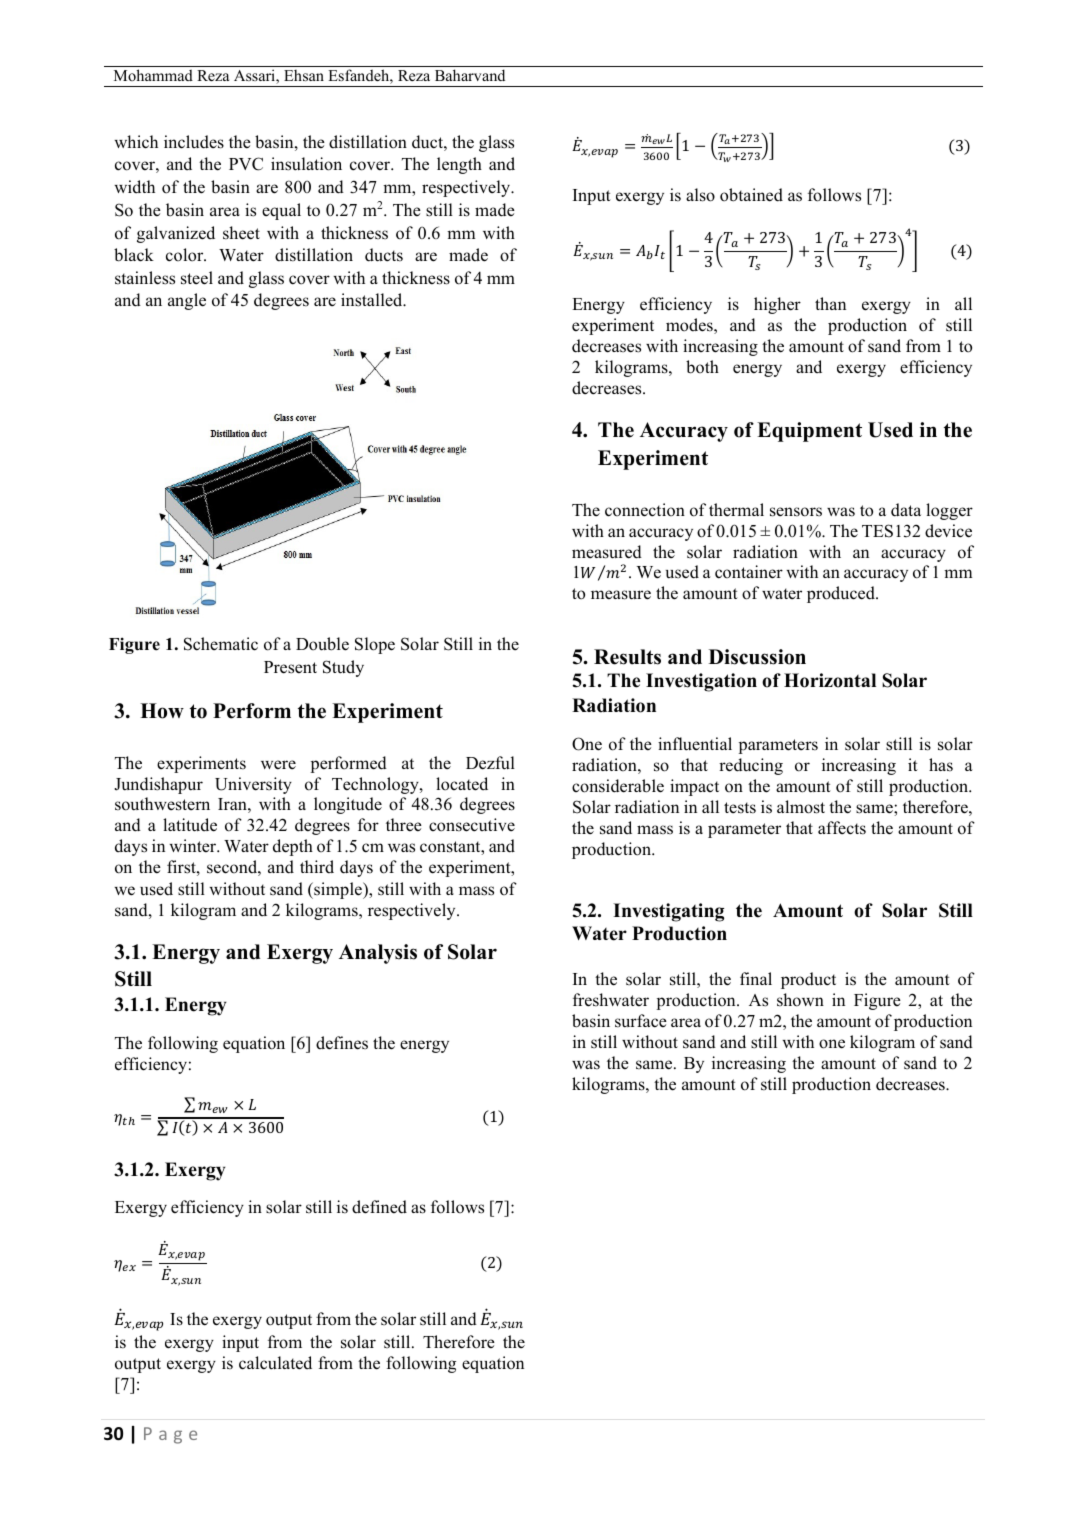  What do you see at coordinates (246, 164) in the image?
I see `PVC` at bounding box center [246, 164].
